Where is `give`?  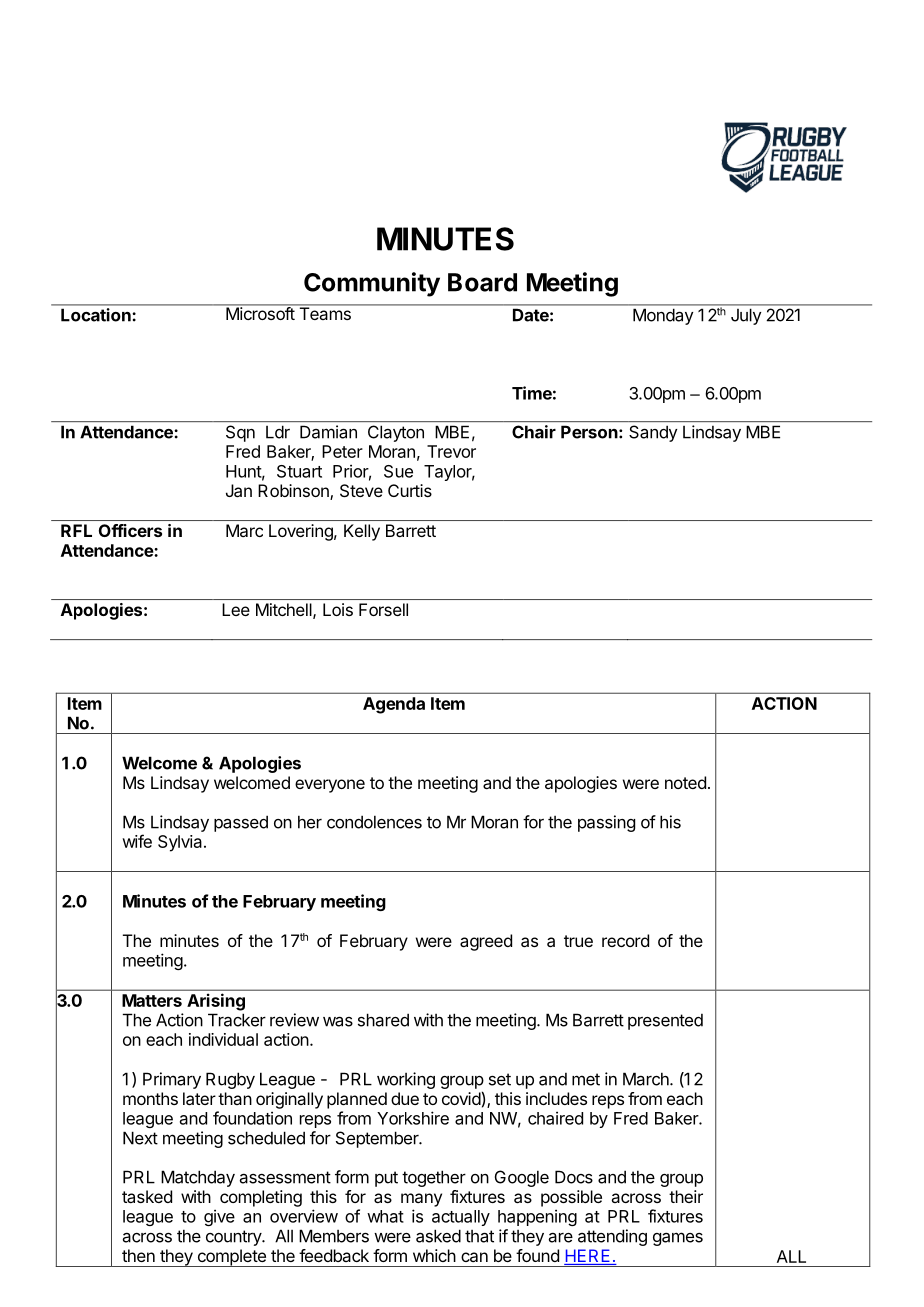 give is located at coordinates (219, 1217).
